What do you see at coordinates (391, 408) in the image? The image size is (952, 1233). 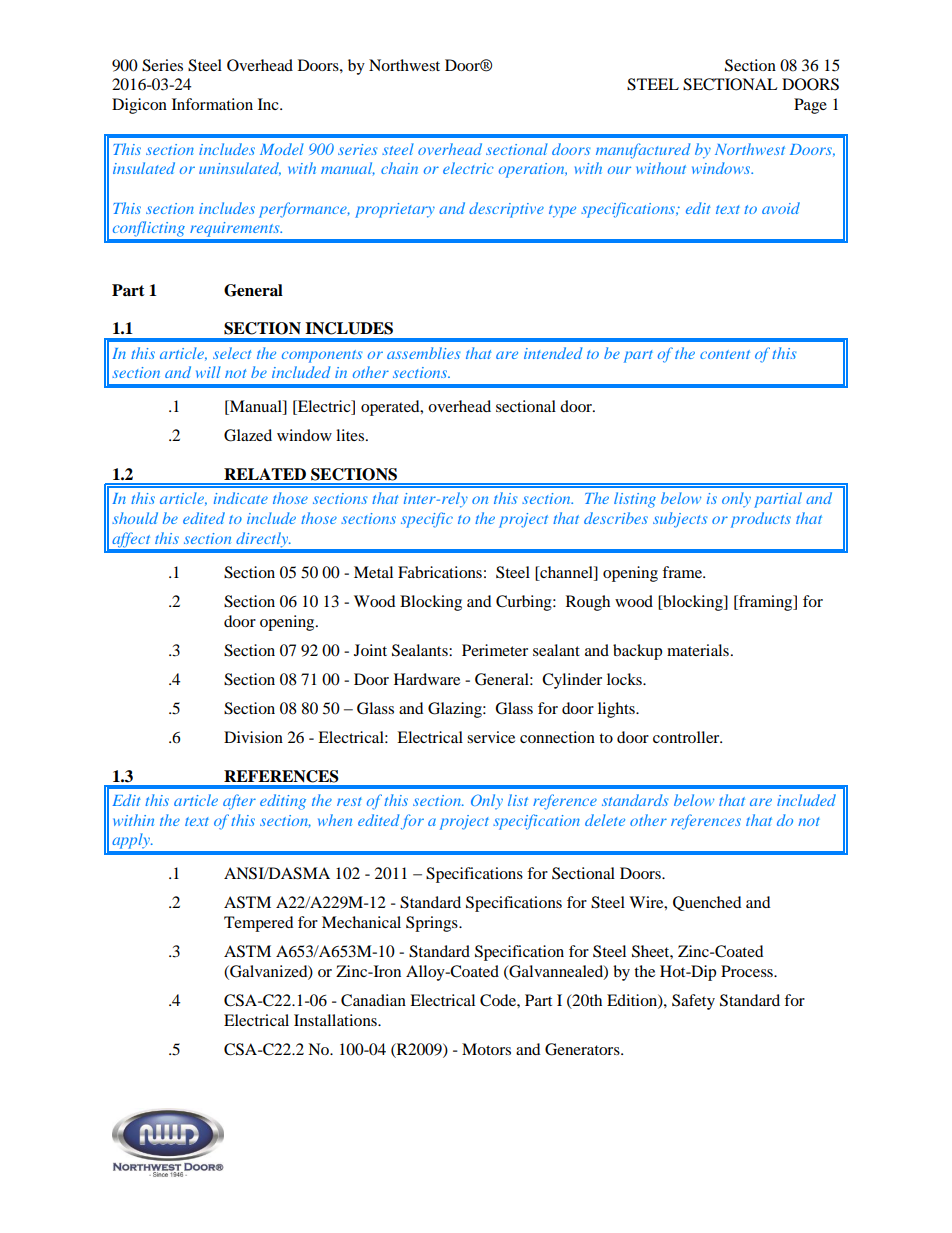 I see `operated` at bounding box center [391, 408].
